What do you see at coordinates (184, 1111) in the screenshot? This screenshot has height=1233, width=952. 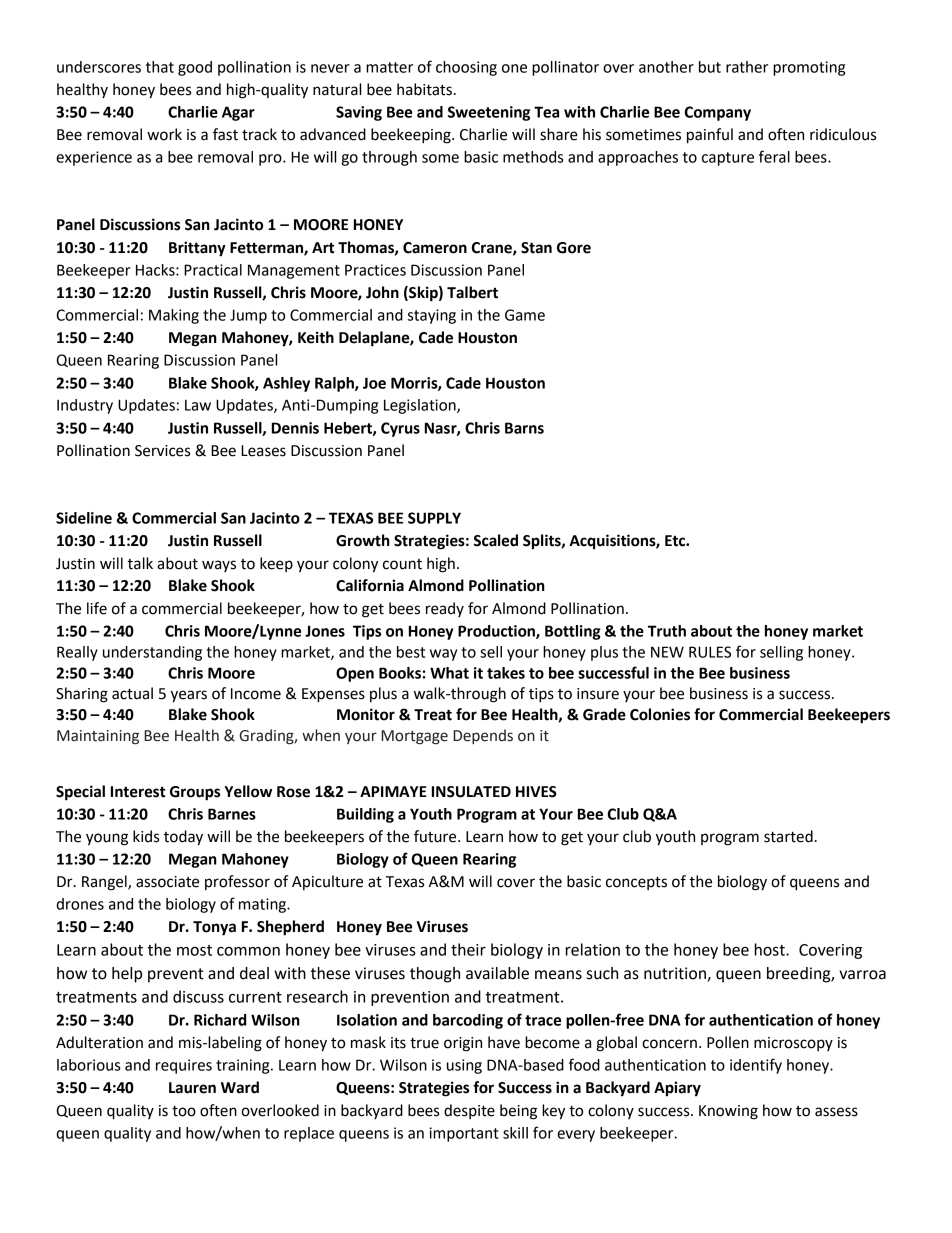 I see `too` at bounding box center [184, 1111].
